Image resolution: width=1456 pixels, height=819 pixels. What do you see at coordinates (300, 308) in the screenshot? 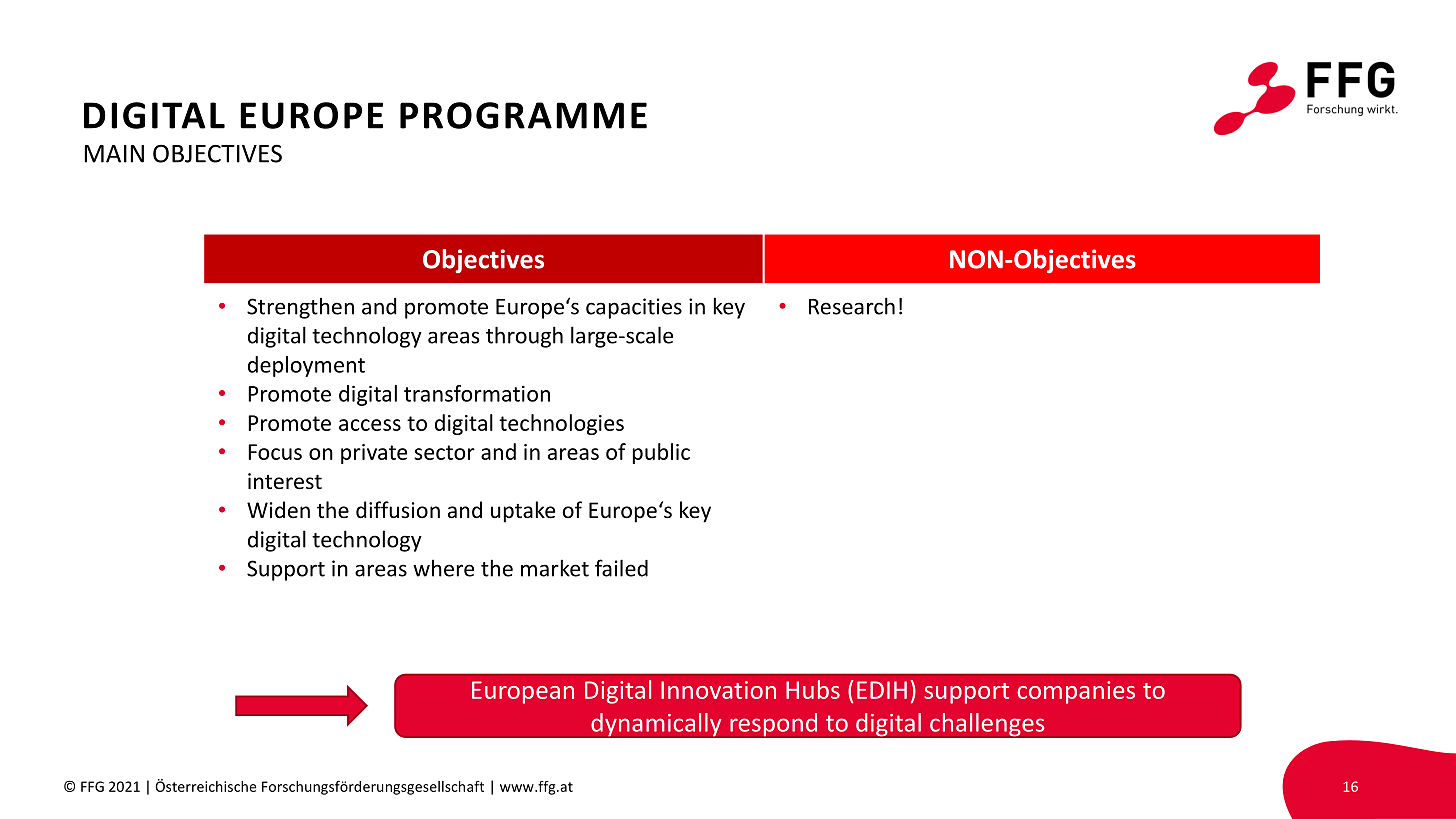
I see `Strengthen` at bounding box center [300, 308].
